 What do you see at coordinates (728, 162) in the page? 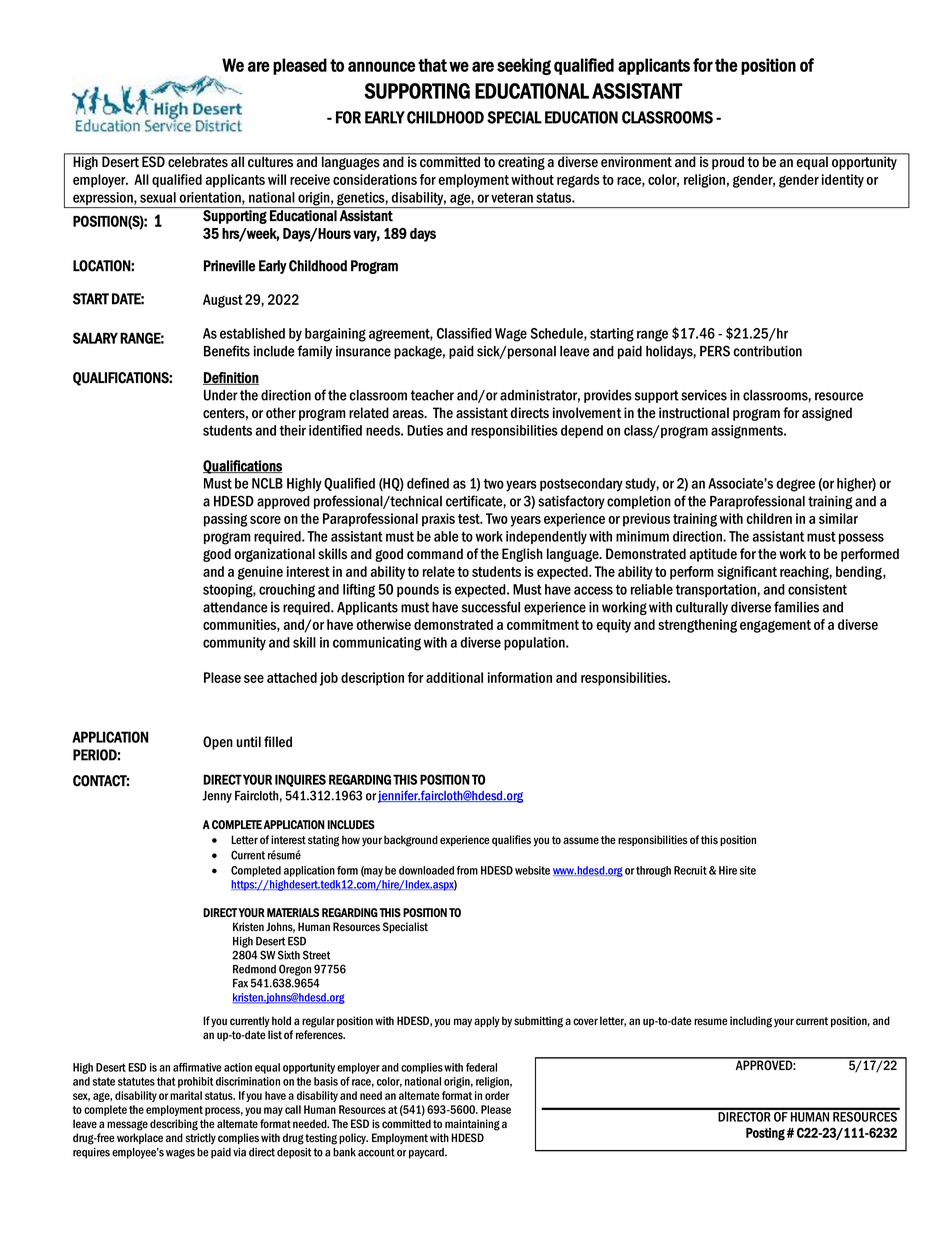
I see `proud` at bounding box center [728, 162].
